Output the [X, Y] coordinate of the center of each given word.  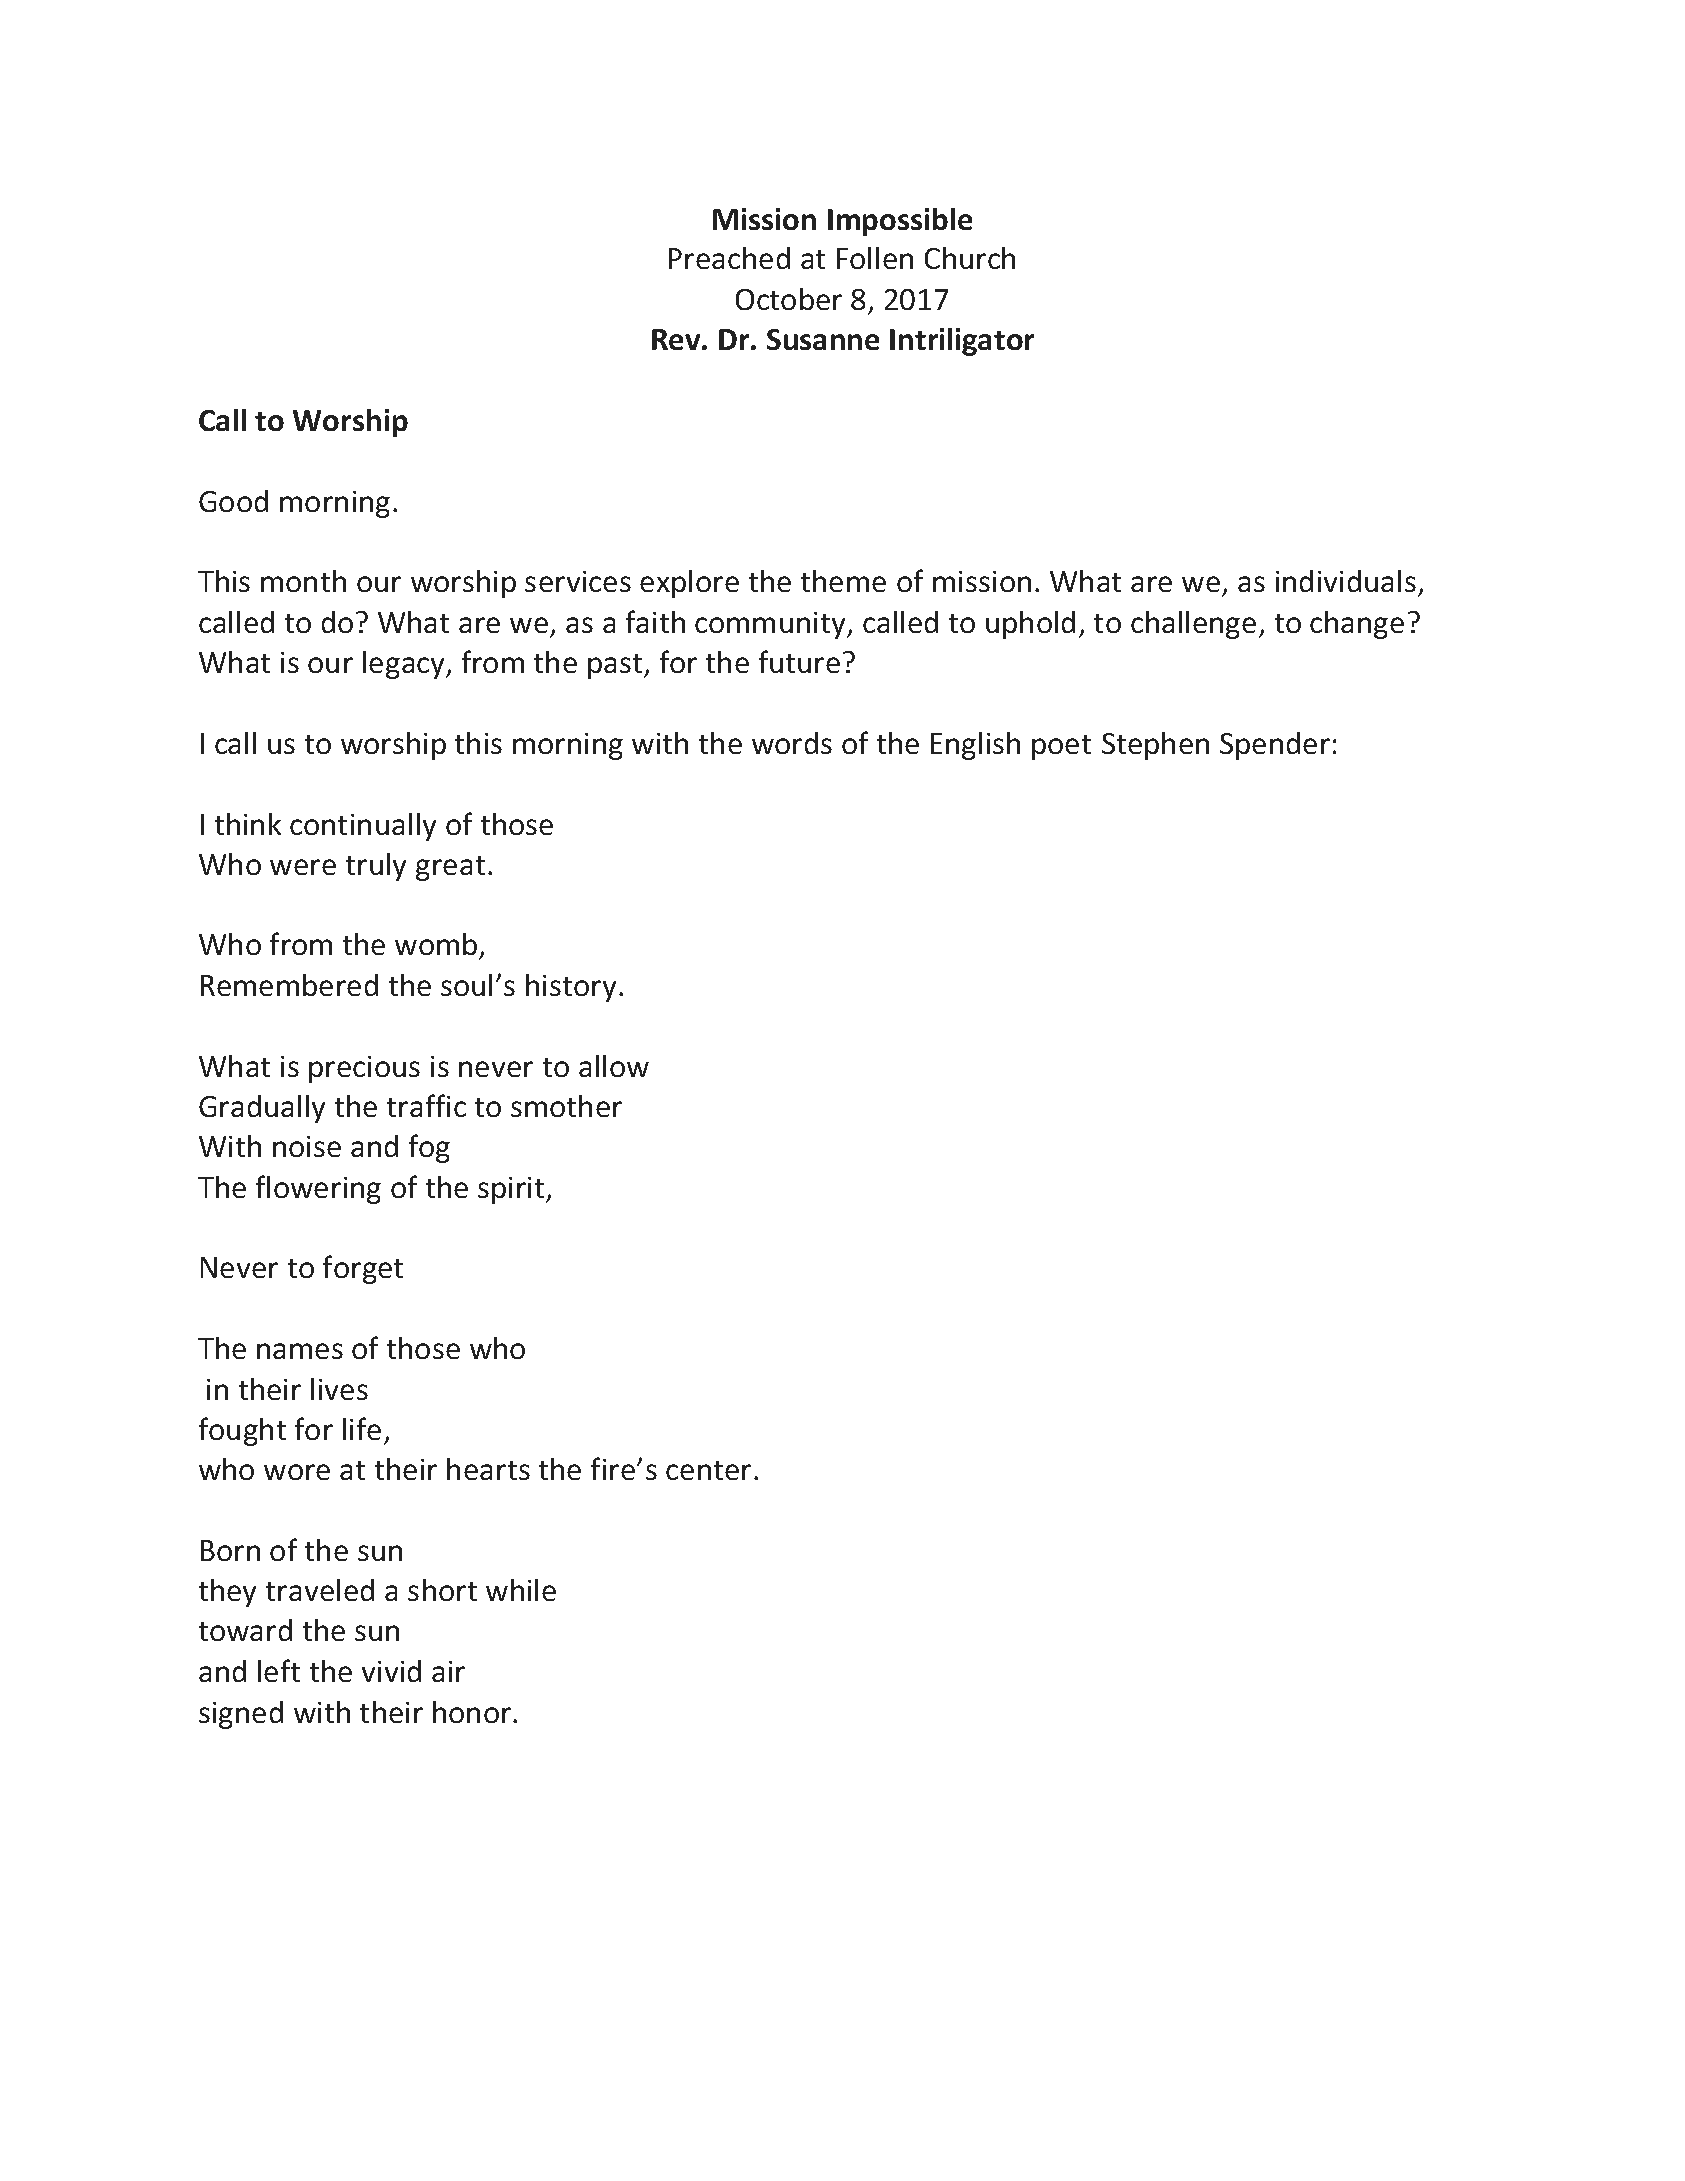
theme [843, 581]
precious [364, 1069]
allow [614, 1066]
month [303, 581]
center [708, 1470]
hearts [488, 1469]
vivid [391, 1671]
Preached [729, 258]
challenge [1193, 625]
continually [363, 827]
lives [339, 1389]
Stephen [1155, 746]
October [789, 299]
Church [970, 258]
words [792, 743]
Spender [1275, 746]
